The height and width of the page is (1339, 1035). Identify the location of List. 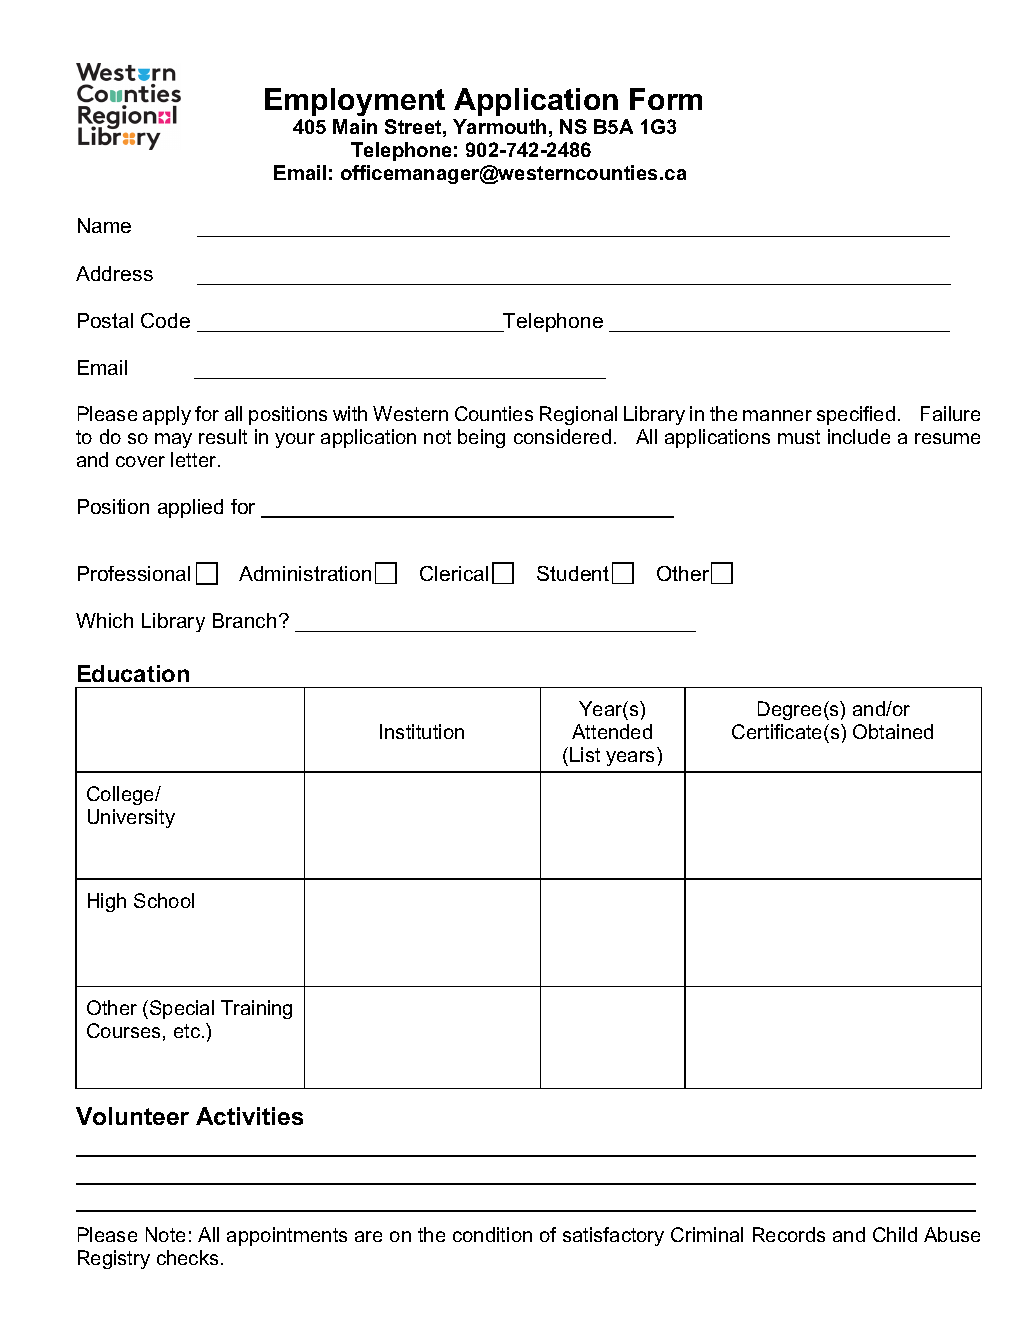
(585, 754).
